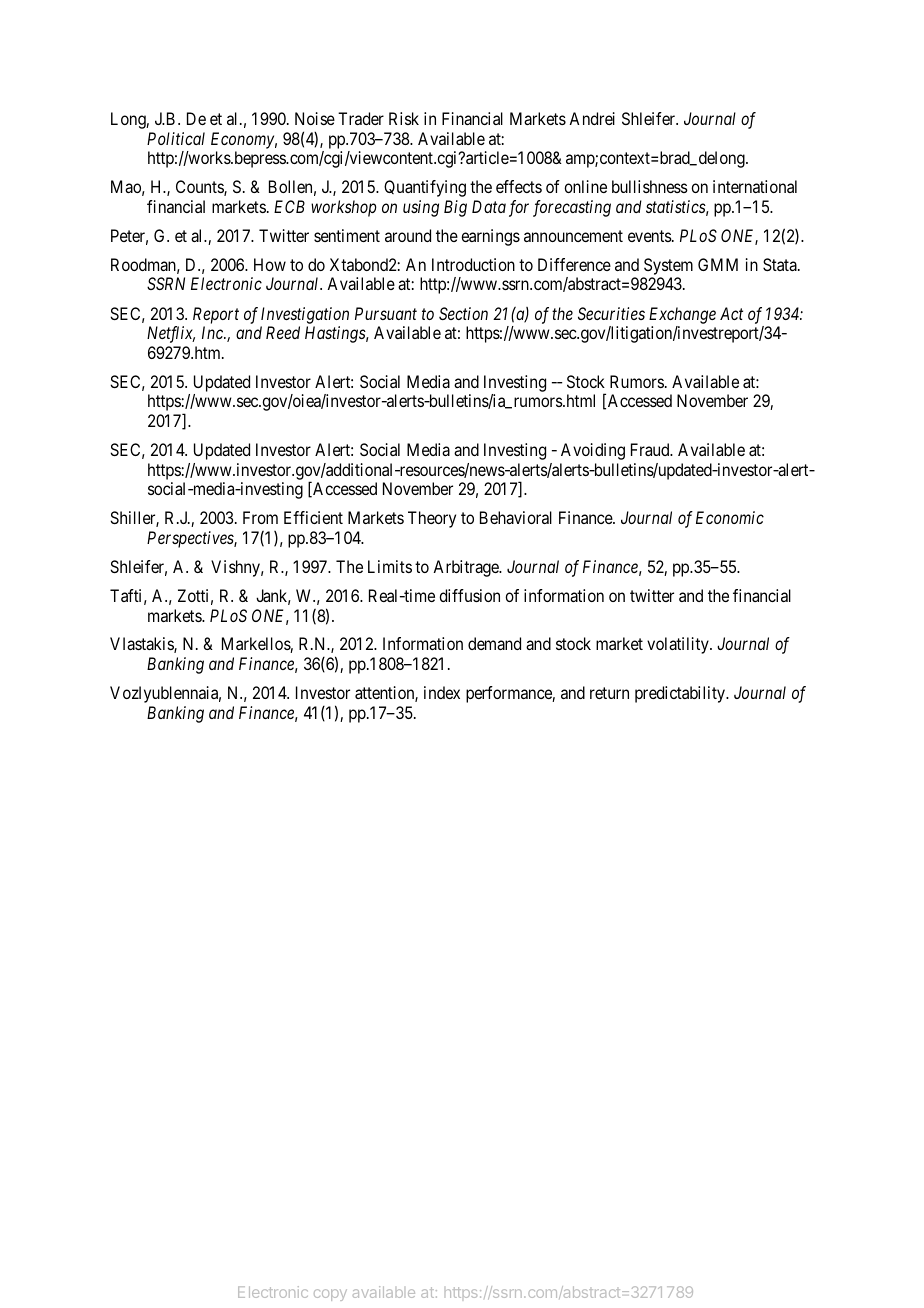  What do you see at coordinates (260, 517) in the document?
I see `From` at bounding box center [260, 517].
